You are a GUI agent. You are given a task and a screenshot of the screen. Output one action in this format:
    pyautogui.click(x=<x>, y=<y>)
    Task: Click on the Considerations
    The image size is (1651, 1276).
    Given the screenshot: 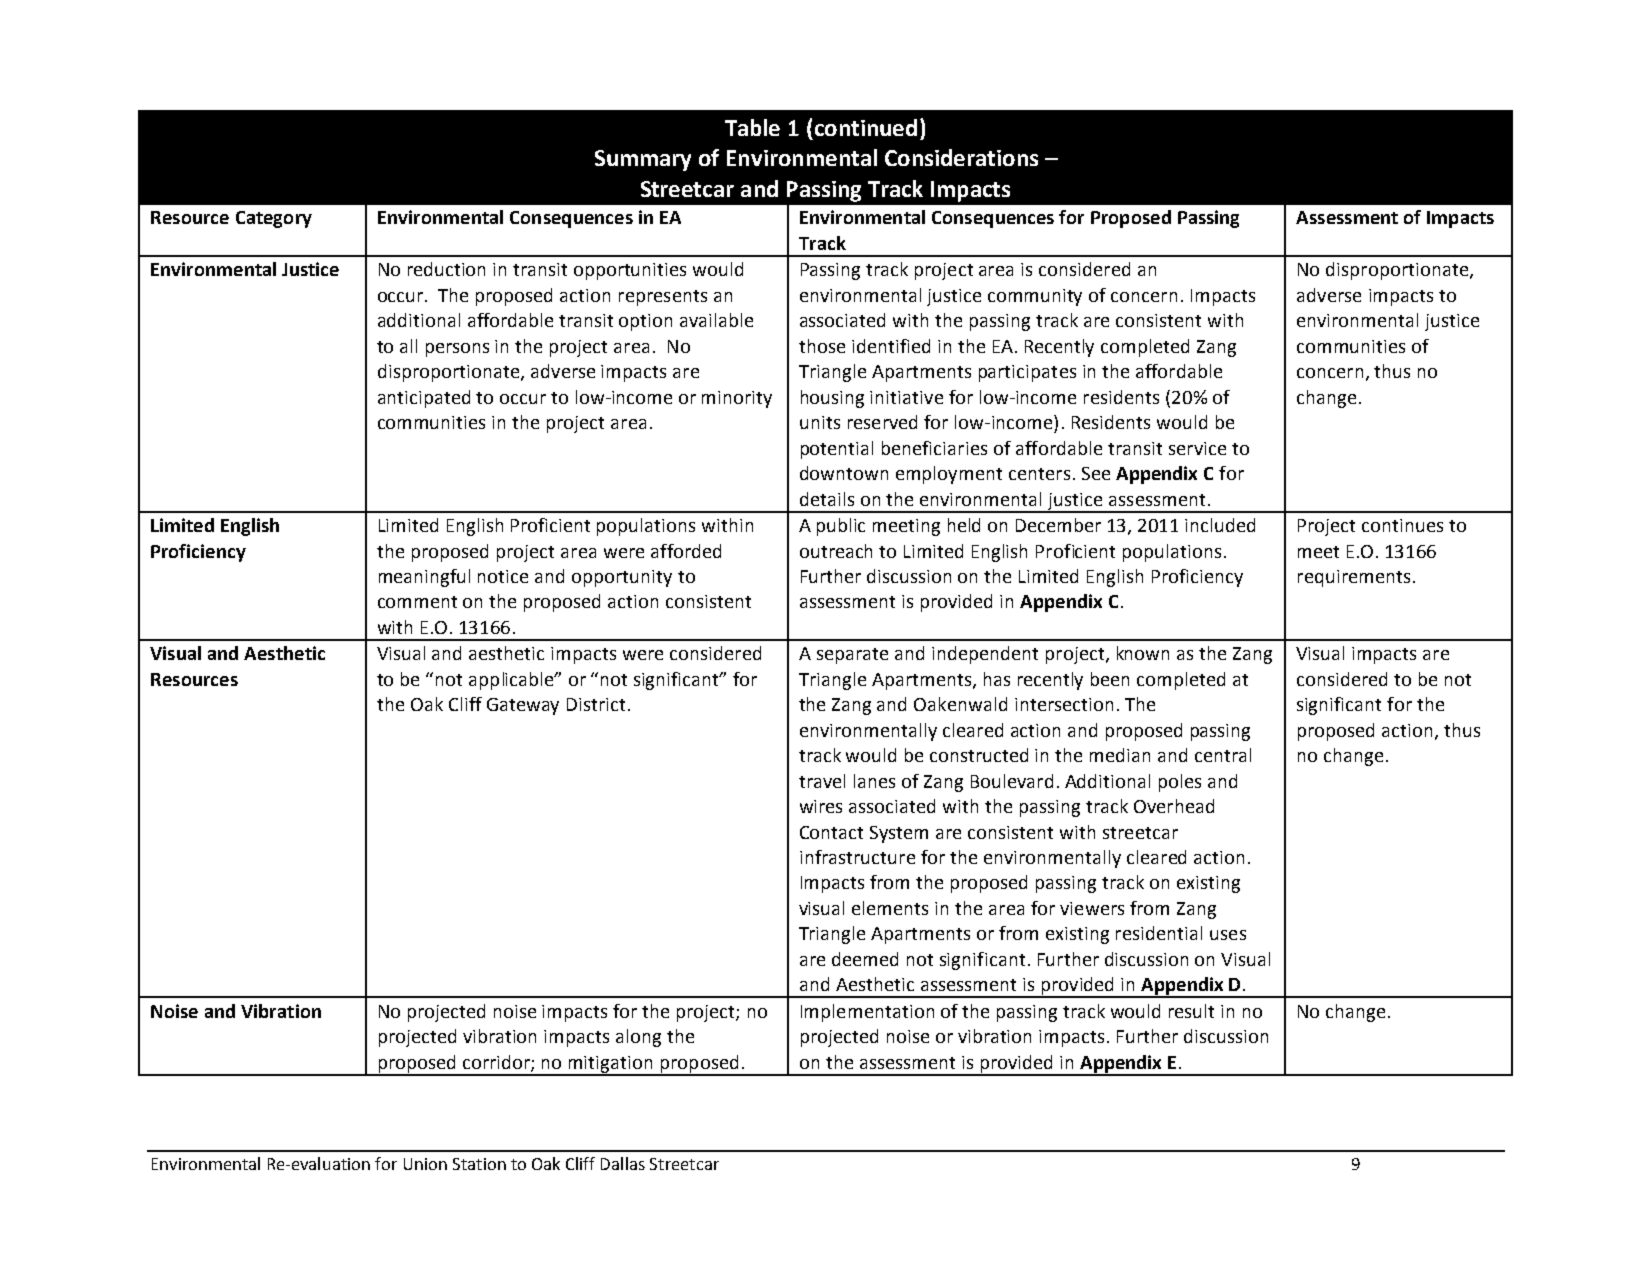 What is the action you would take?
    pyautogui.click(x=961, y=157)
